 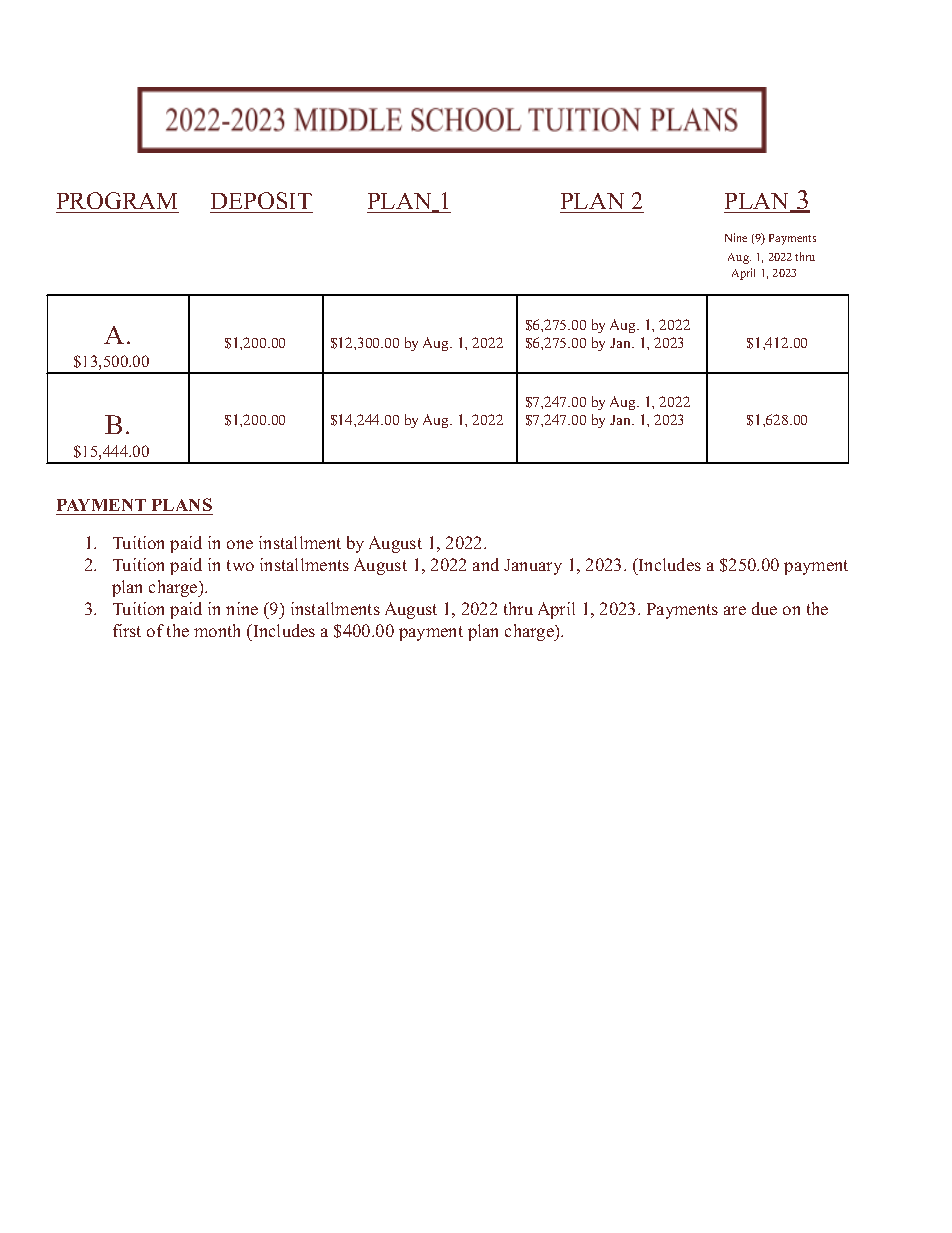 What do you see at coordinates (261, 200) in the screenshot?
I see `DEPOSIT` at bounding box center [261, 200].
